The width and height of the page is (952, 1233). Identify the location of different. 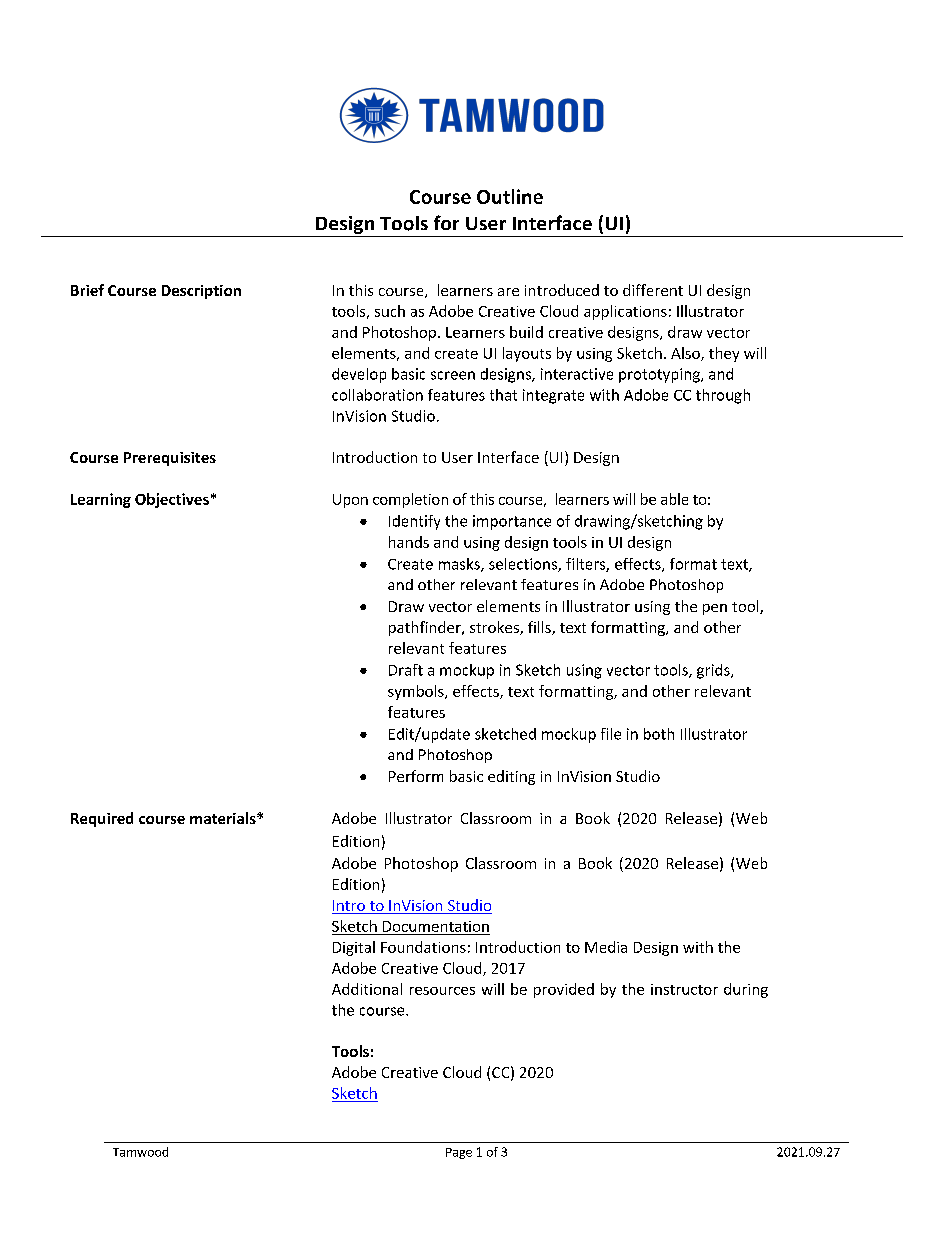
(653, 290).
